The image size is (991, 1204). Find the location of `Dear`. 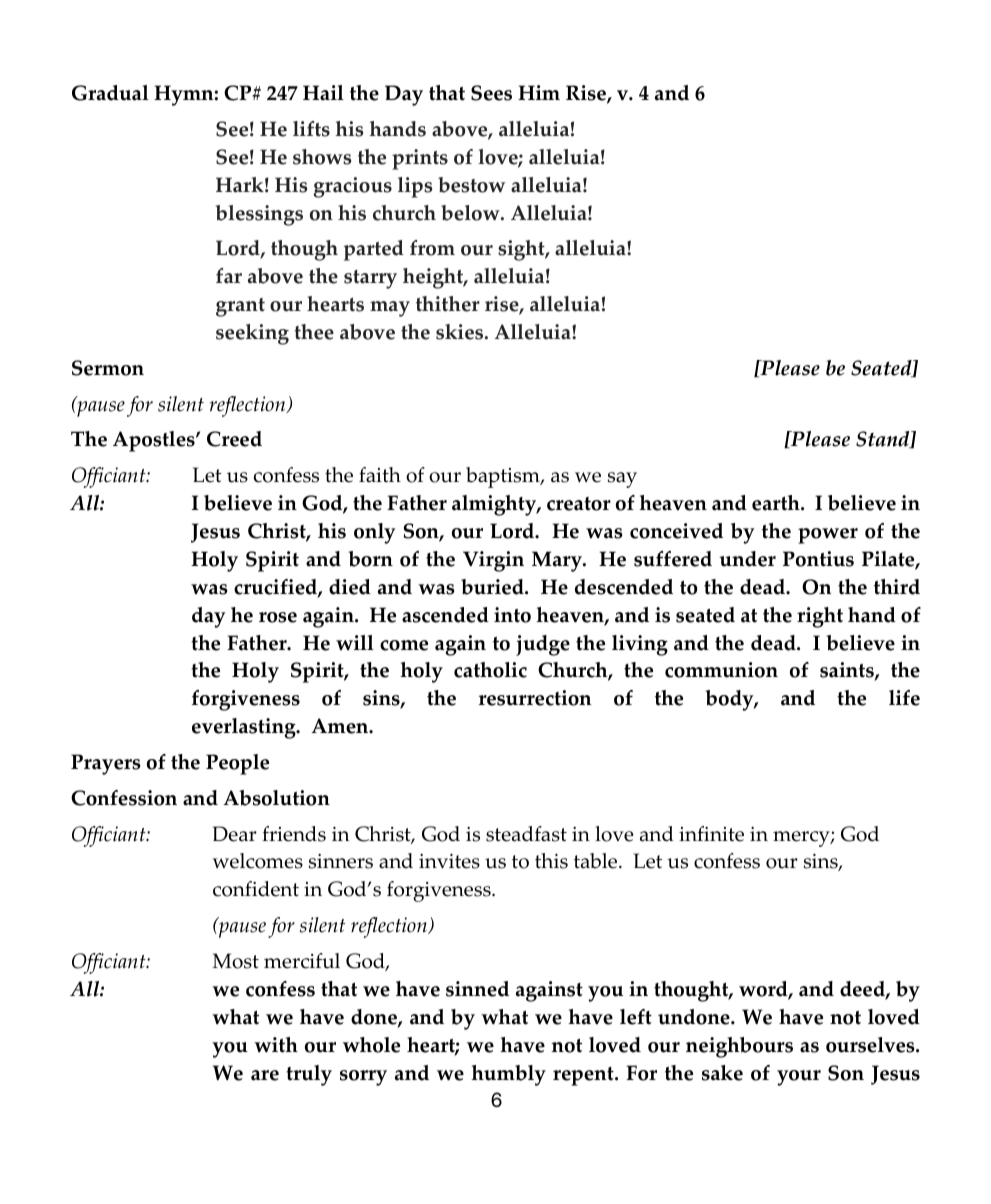

Dear is located at coordinates (235, 834).
